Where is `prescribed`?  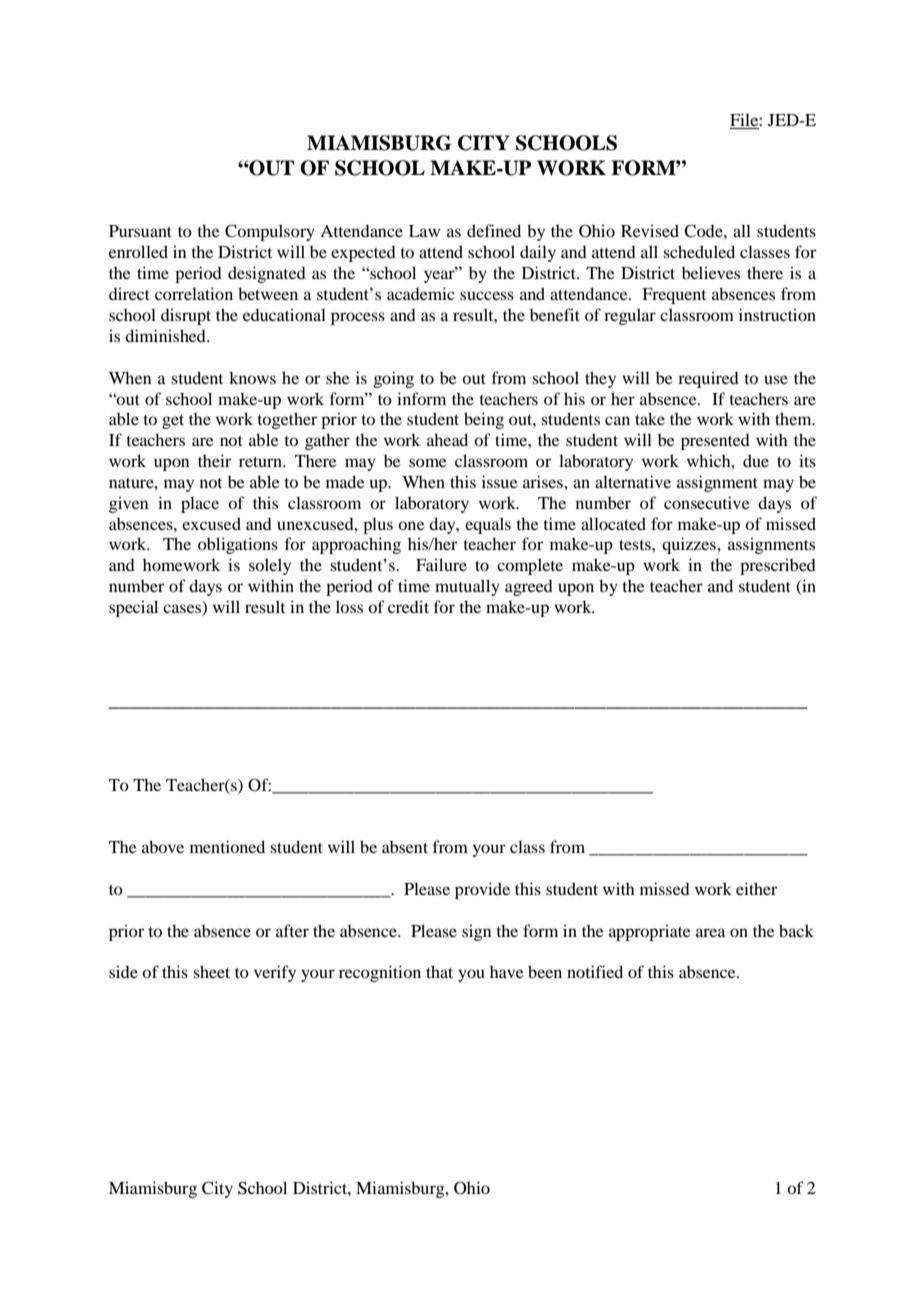
prescribed is located at coordinates (778, 566).
